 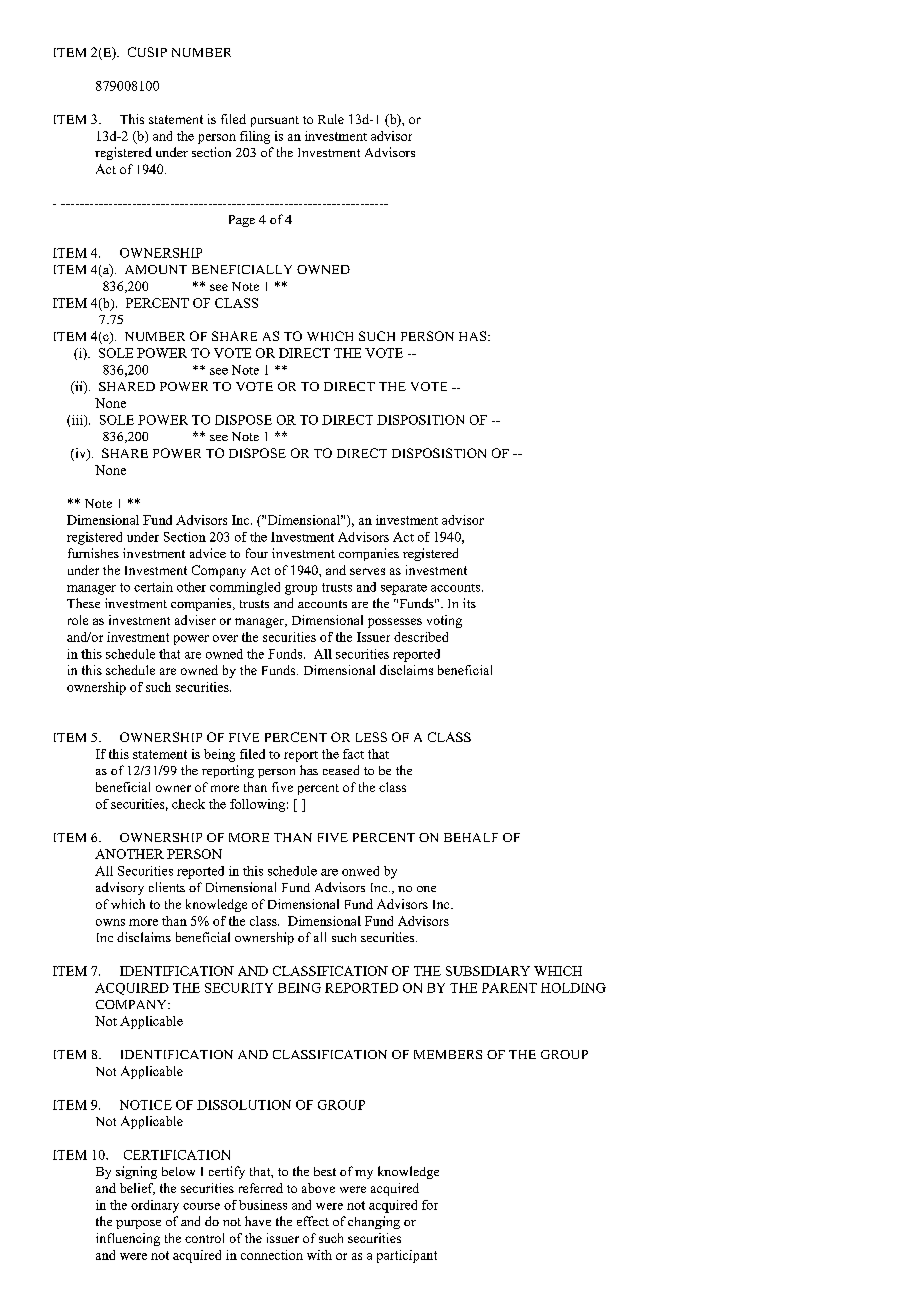 What do you see at coordinates (331, 119) in the screenshot?
I see `Rule` at bounding box center [331, 119].
